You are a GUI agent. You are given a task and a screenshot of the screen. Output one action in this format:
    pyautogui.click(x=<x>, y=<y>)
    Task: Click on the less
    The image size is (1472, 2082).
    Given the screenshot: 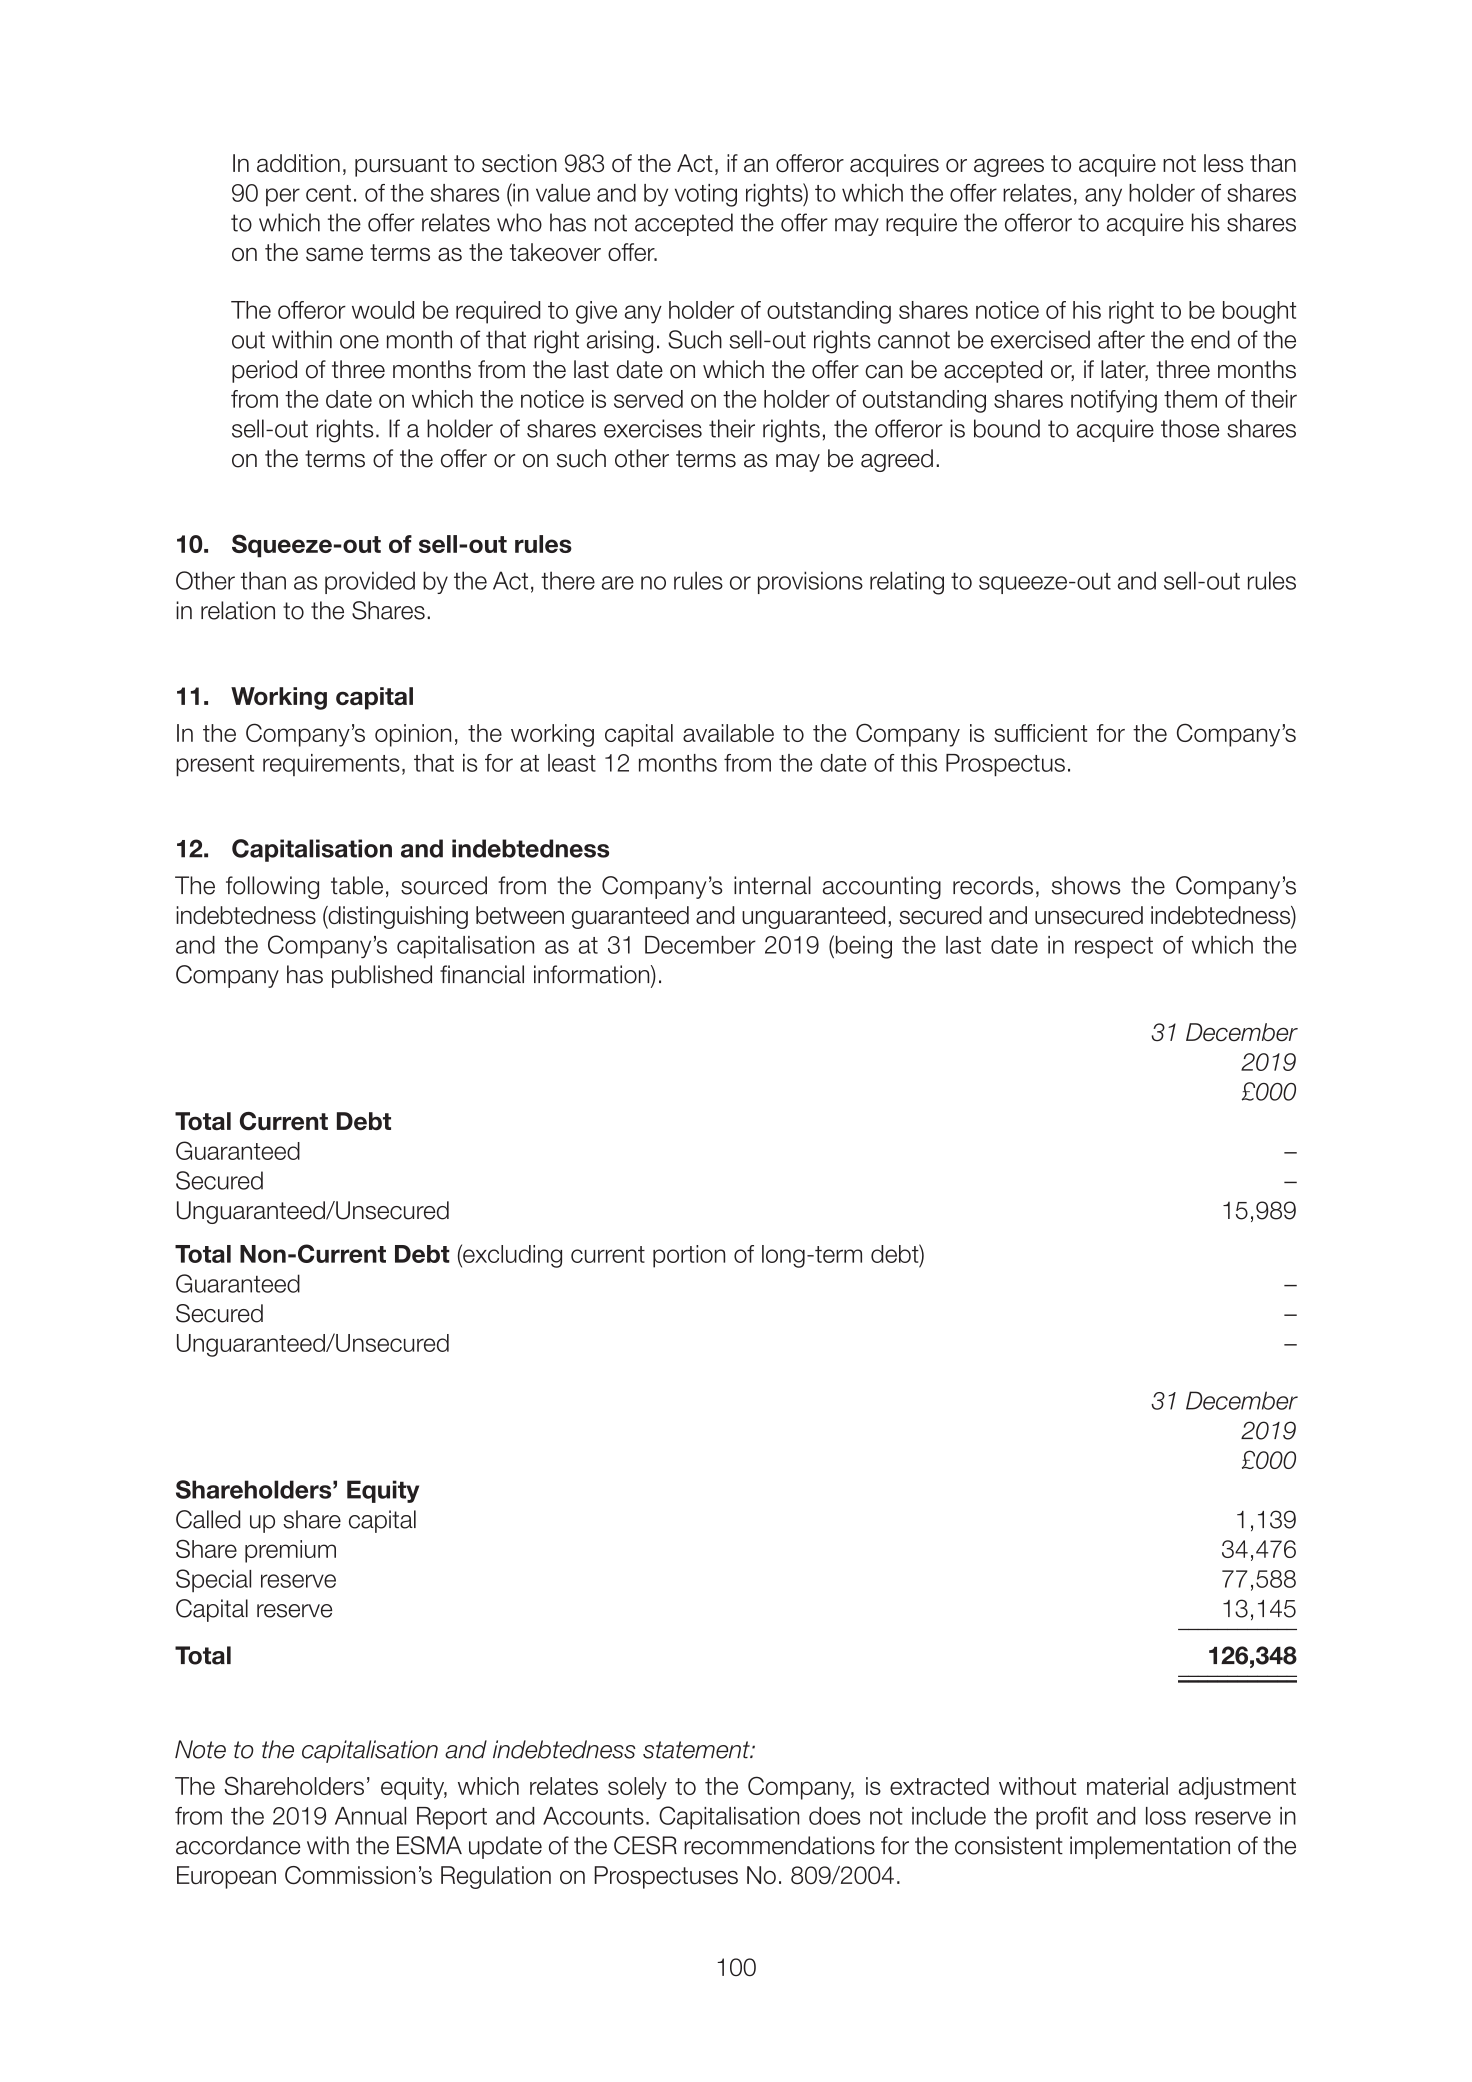 What is the action you would take?
    pyautogui.click(x=1224, y=163)
